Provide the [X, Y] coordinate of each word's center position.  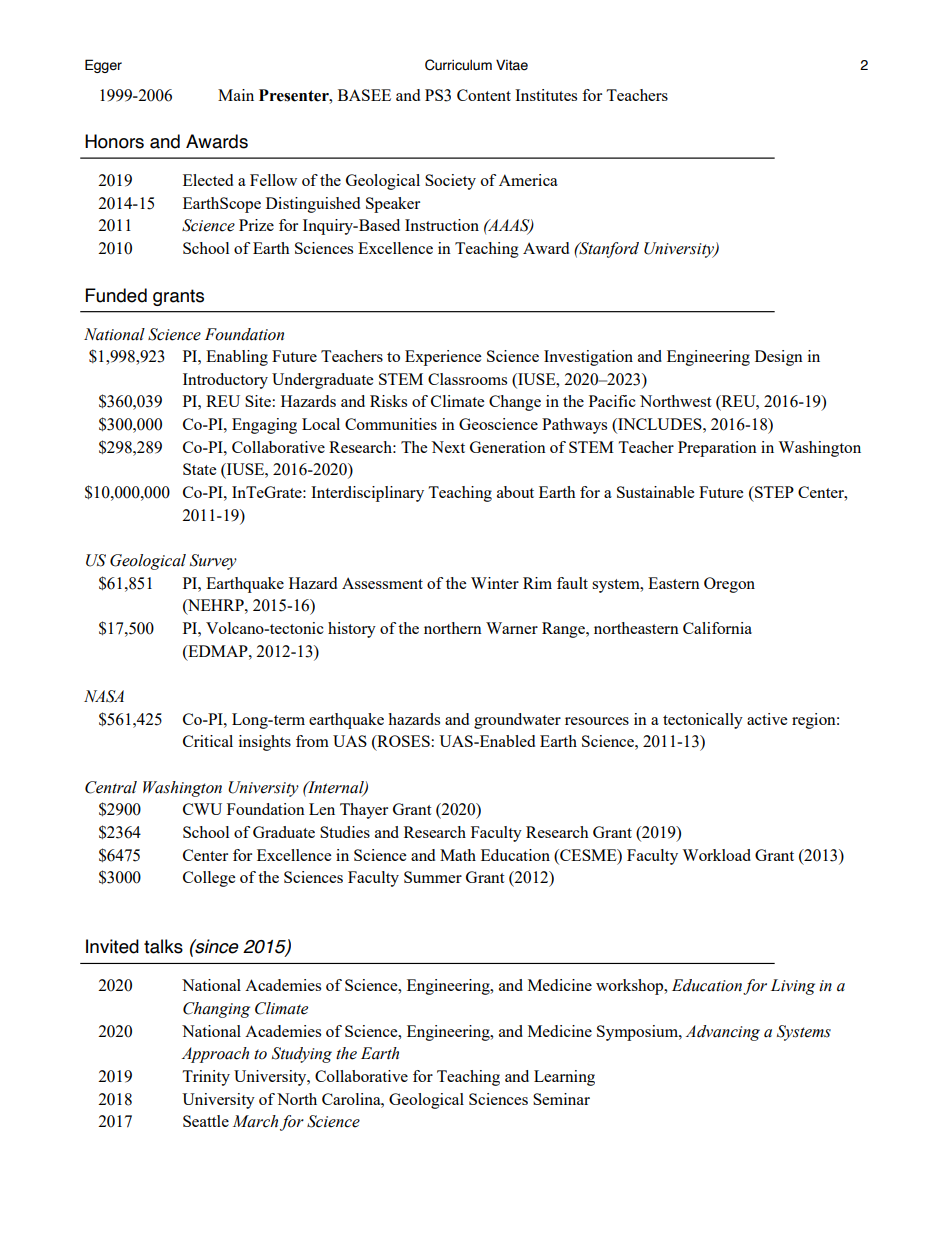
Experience [443, 358]
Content [484, 95]
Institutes [546, 95]
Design [779, 358]
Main [236, 95]
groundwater [517, 721]
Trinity [206, 1078]
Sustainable [655, 492]
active [767, 719]
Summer [433, 877]
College [209, 879]
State [199, 469]
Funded [116, 295]
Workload [716, 855]
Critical [208, 741]
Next [448, 447]
